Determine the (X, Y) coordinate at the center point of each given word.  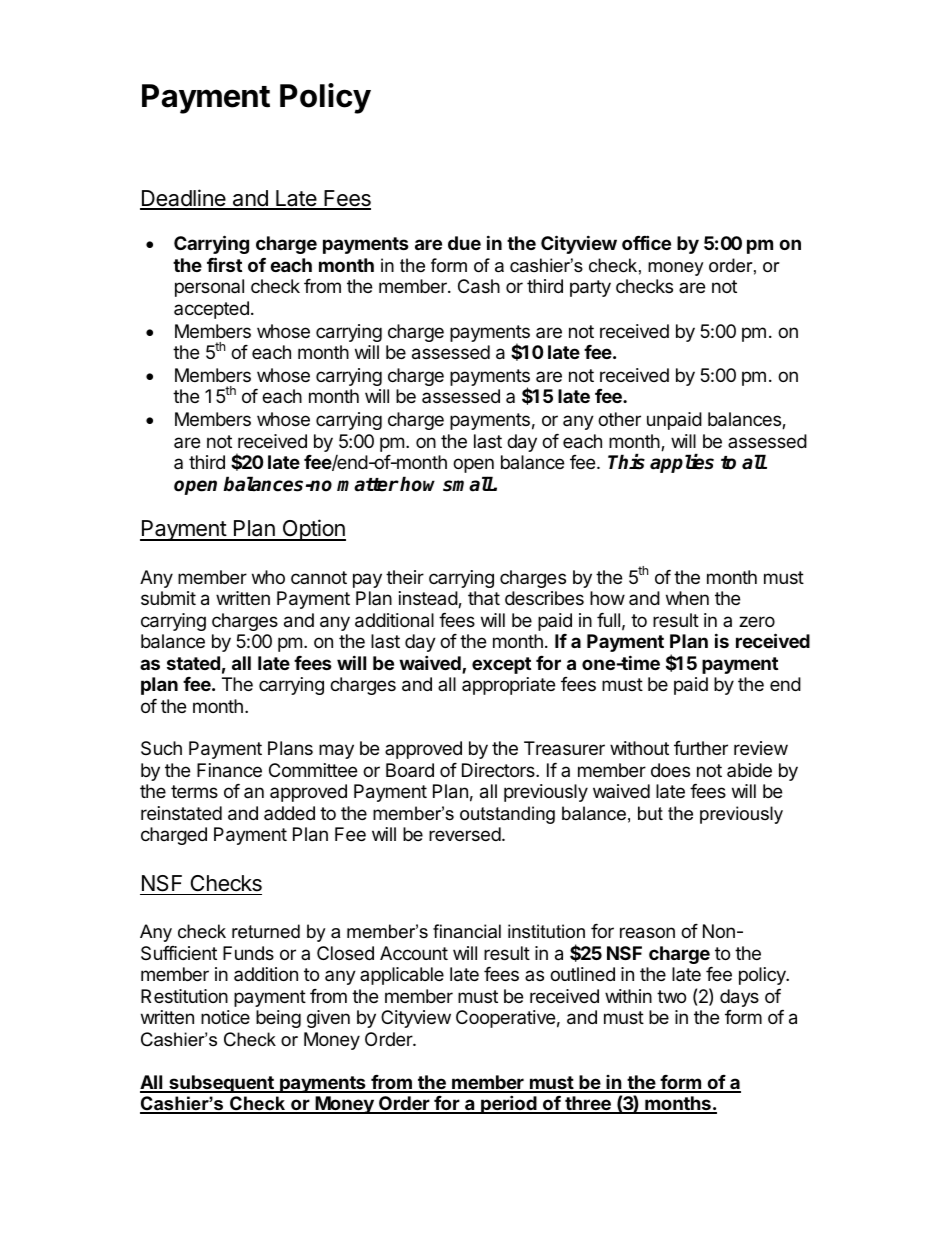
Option (313, 530)
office (646, 242)
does (670, 770)
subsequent (221, 1084)
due (464, 243)
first (224, 264)
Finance (229, 770)
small (468, 484)
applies (682, 463)
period (509, 1104)
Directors (499, 770)
